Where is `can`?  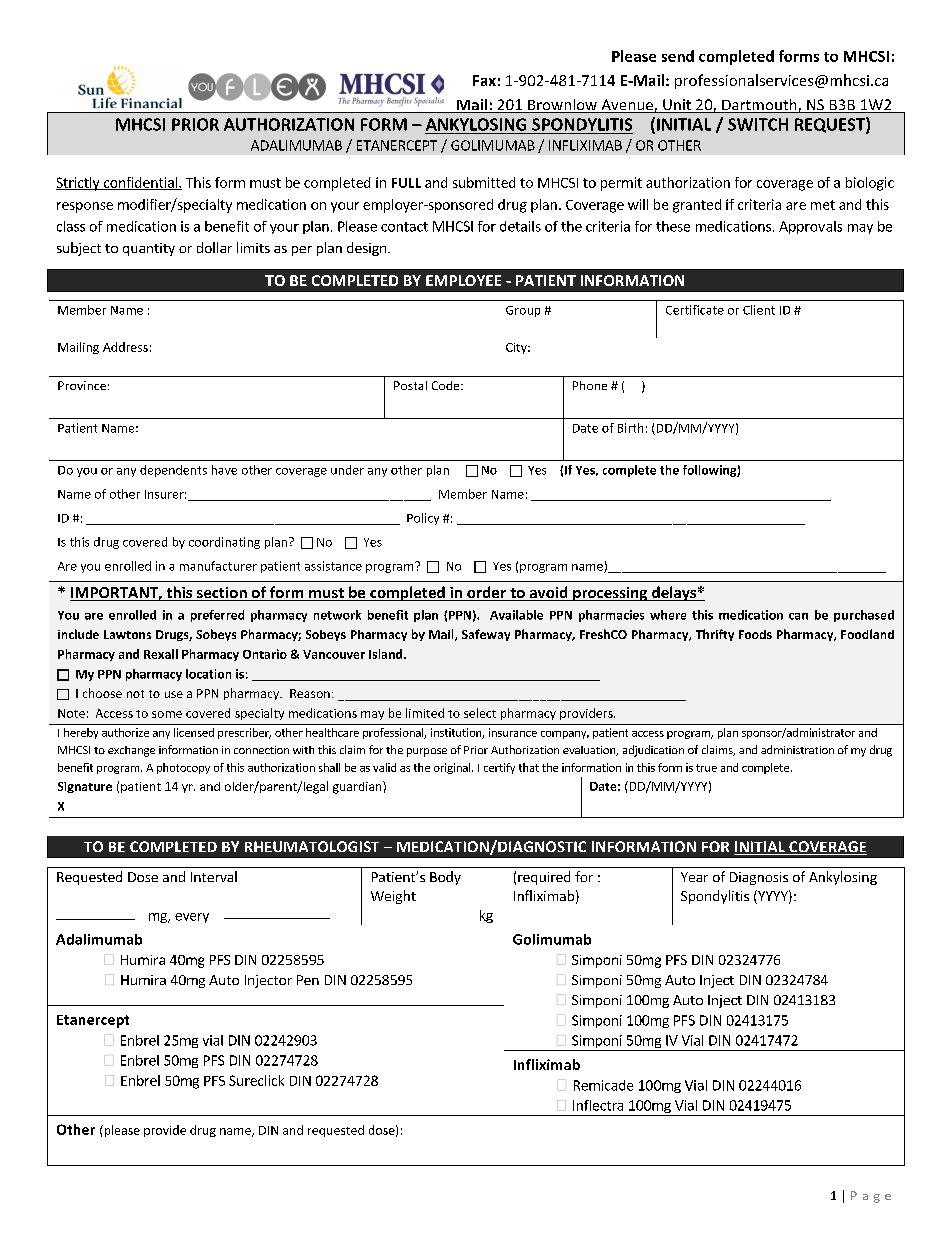 can is located at coordinates (798, 616).
